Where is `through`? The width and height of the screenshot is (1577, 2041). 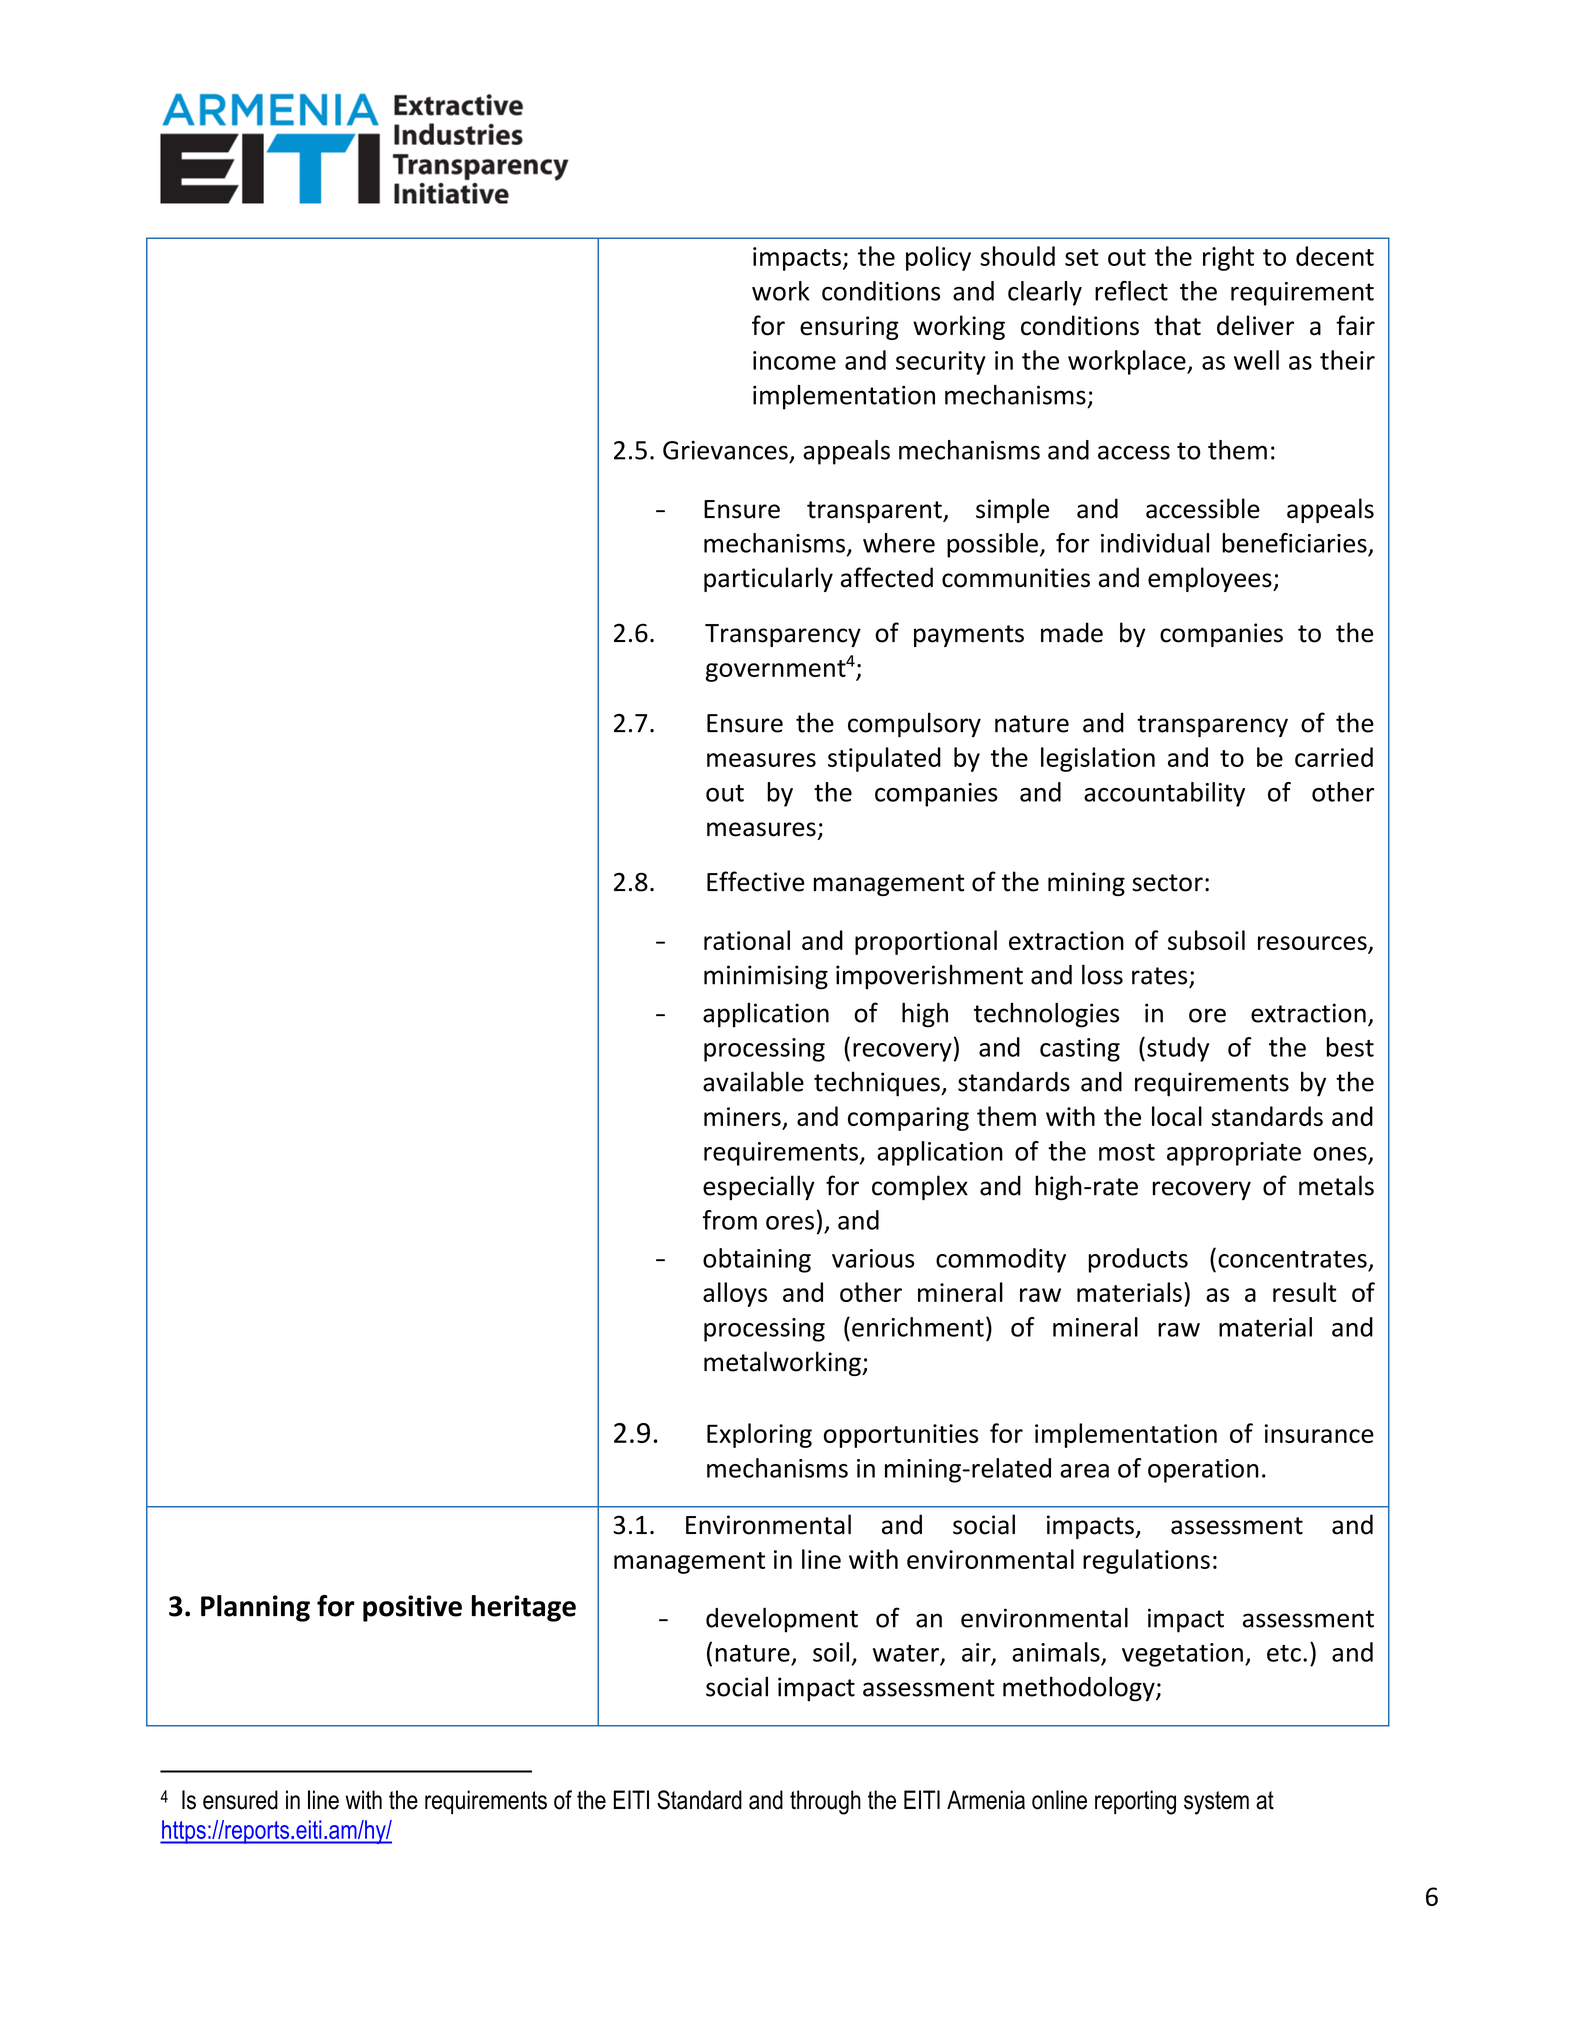 through is located at coordinates (825, 1802).
